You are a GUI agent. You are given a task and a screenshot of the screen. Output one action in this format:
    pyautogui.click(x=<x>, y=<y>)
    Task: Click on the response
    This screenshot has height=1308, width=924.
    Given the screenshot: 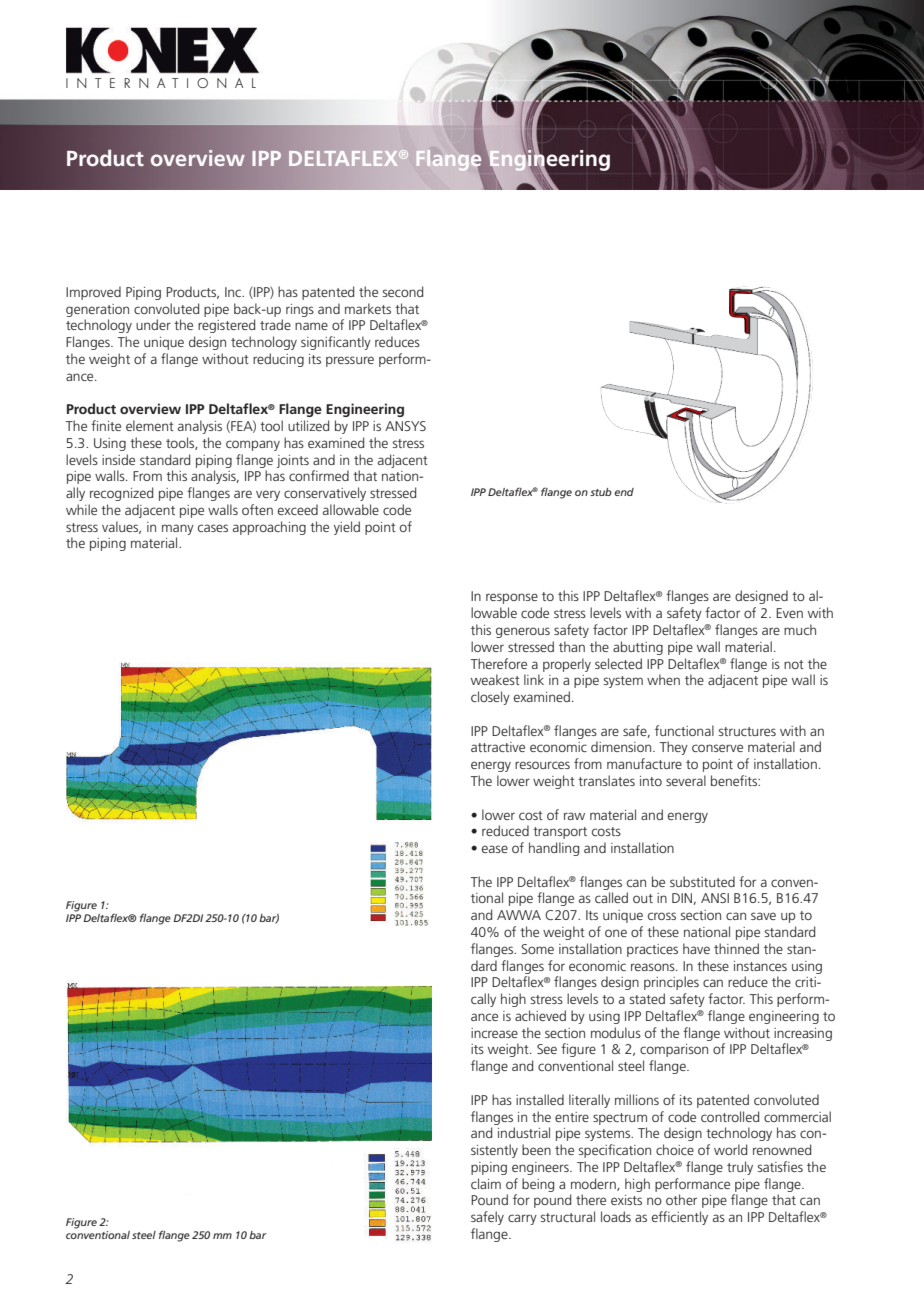 What is the action you would take?
    pyautogui.click(x=512, y=598)
